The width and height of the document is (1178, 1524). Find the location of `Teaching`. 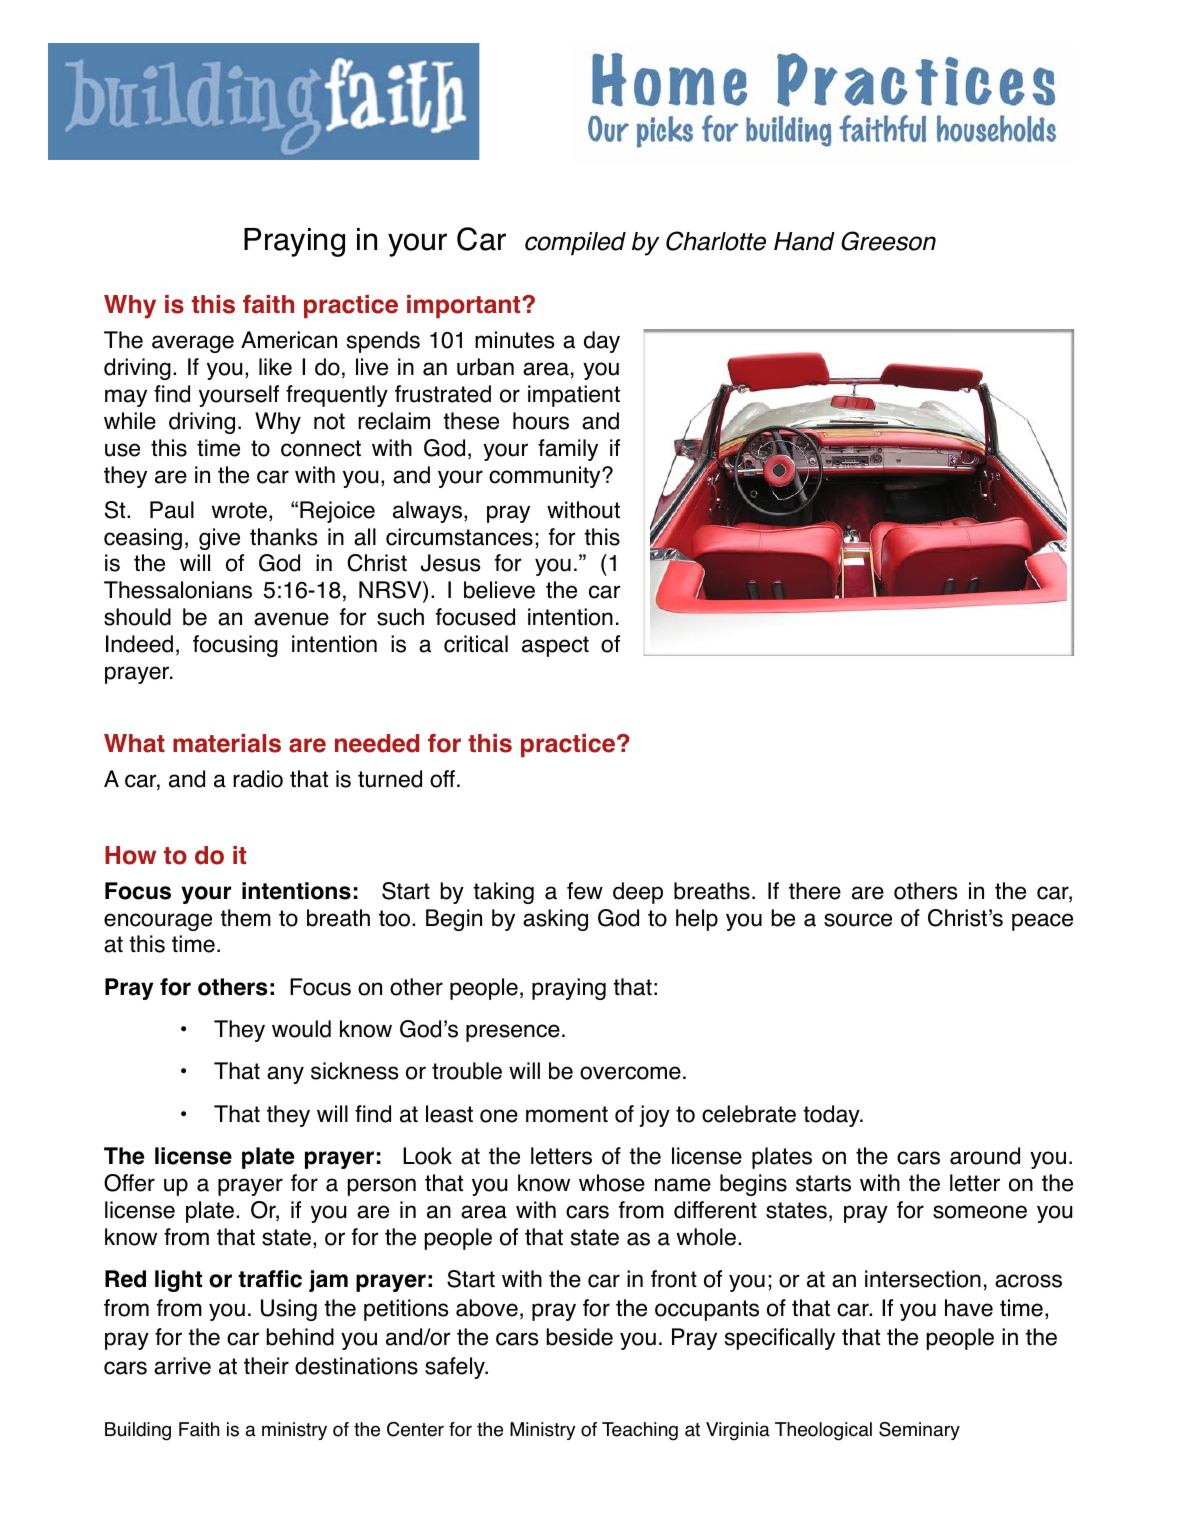

Teaching is located at coordinates (640, 1431).
